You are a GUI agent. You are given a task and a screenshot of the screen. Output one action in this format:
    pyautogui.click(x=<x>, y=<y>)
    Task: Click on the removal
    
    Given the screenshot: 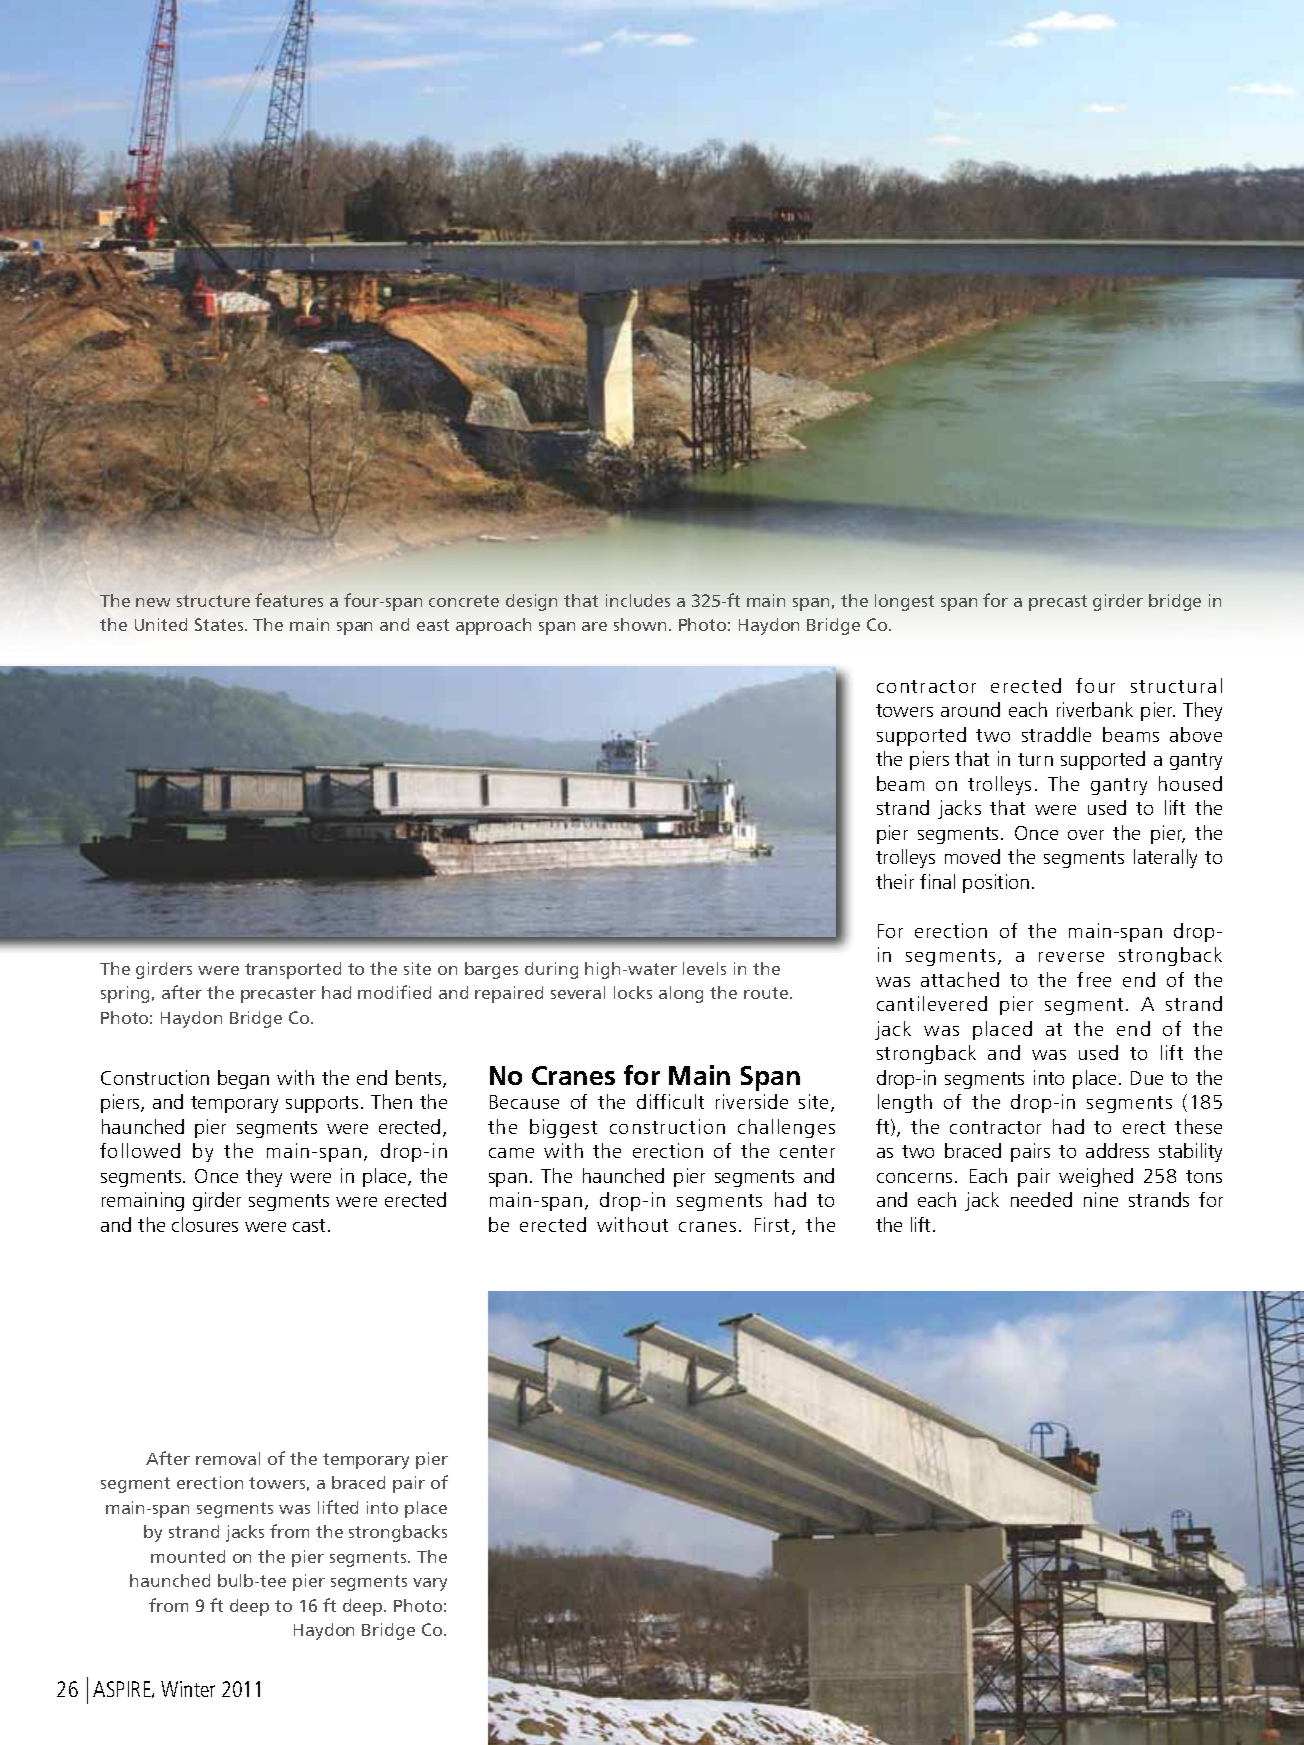 What is the action you would take?
    pyautogui.click(x=228, y=1458)
